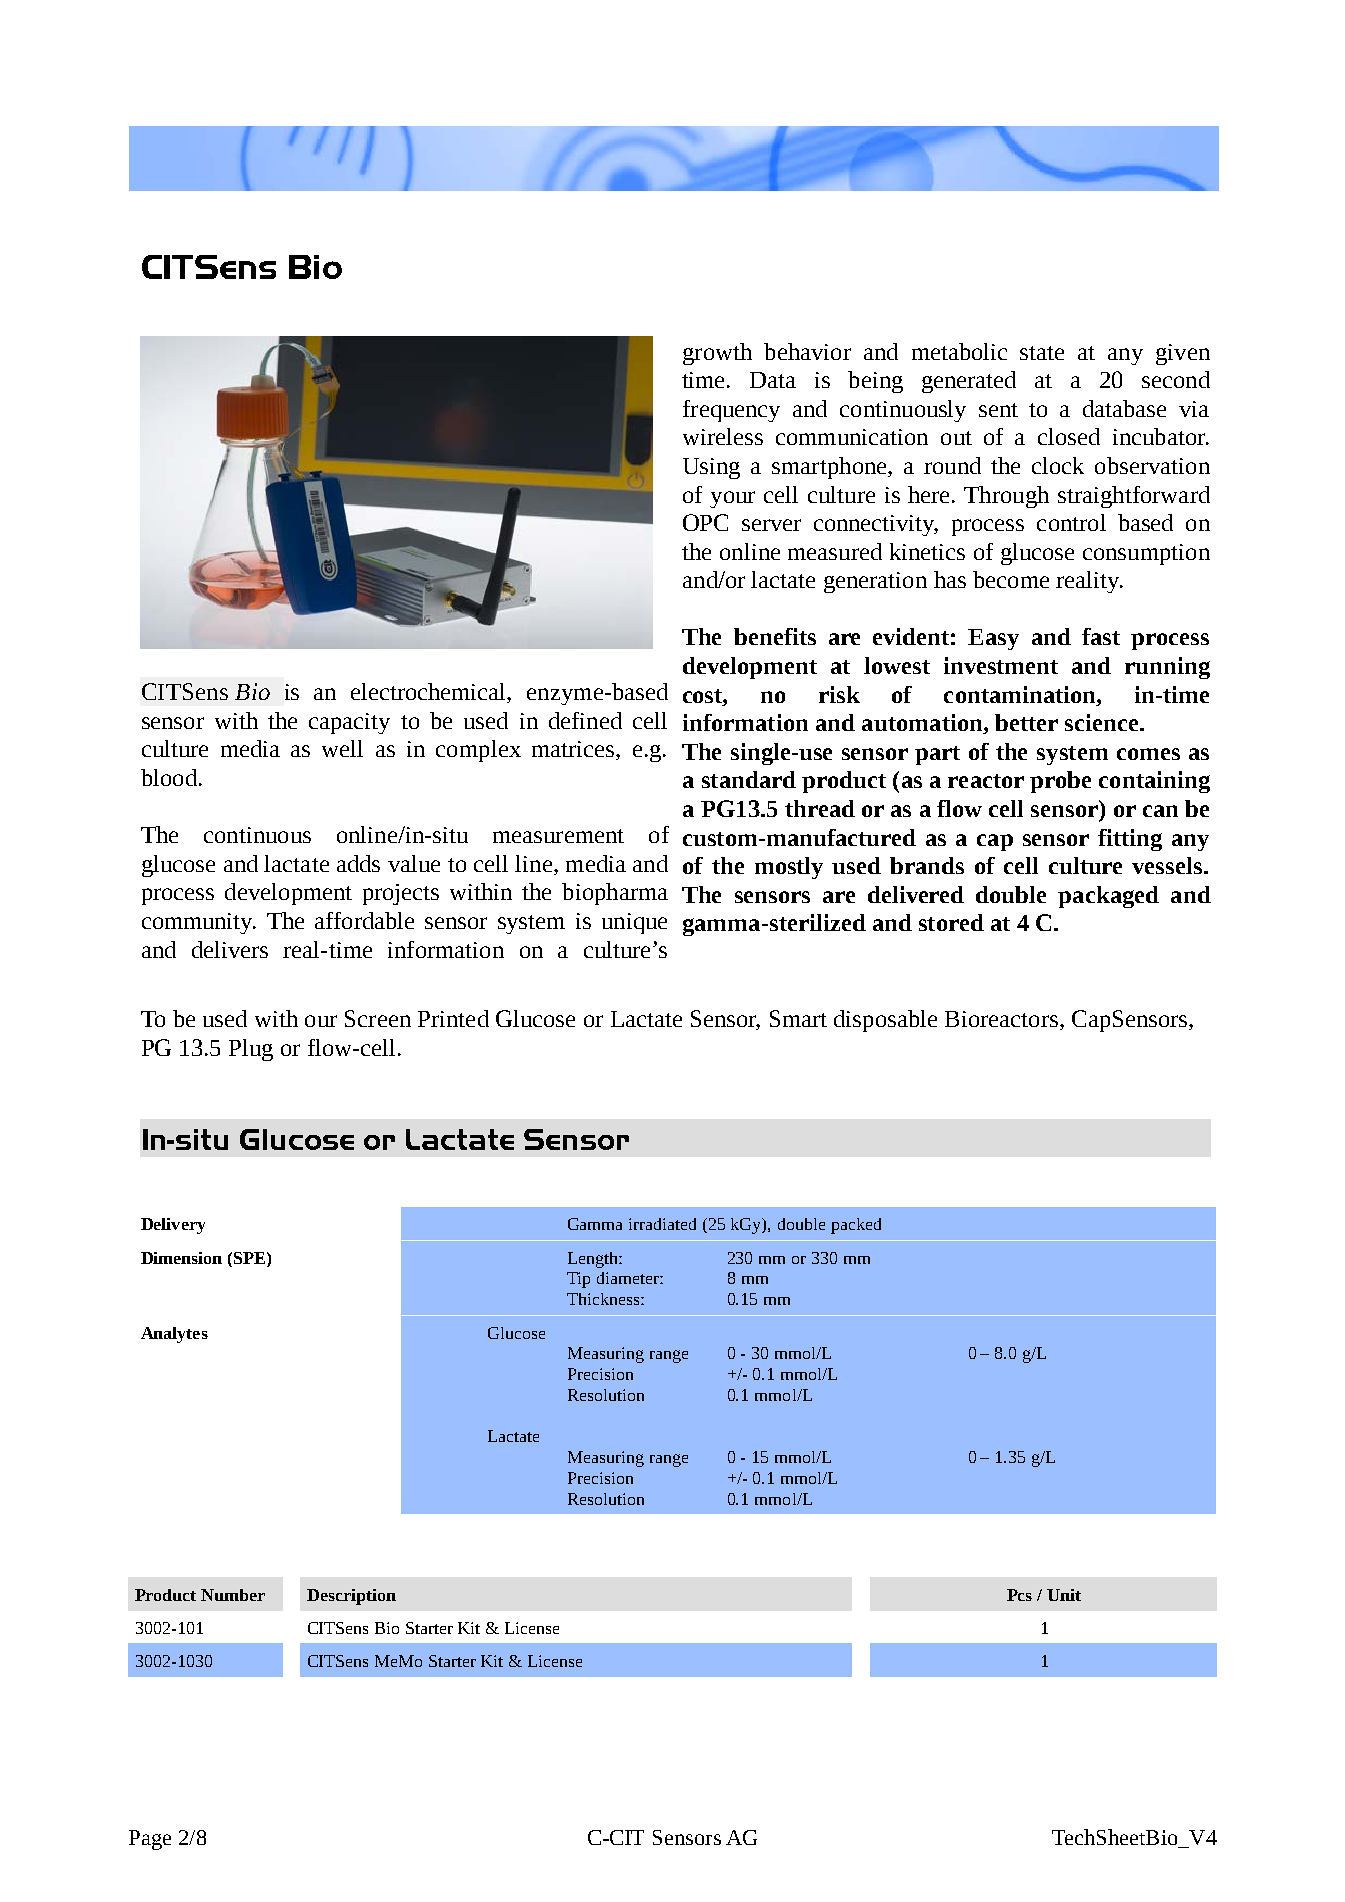  I want to click on closed, so click(1069, 436).
